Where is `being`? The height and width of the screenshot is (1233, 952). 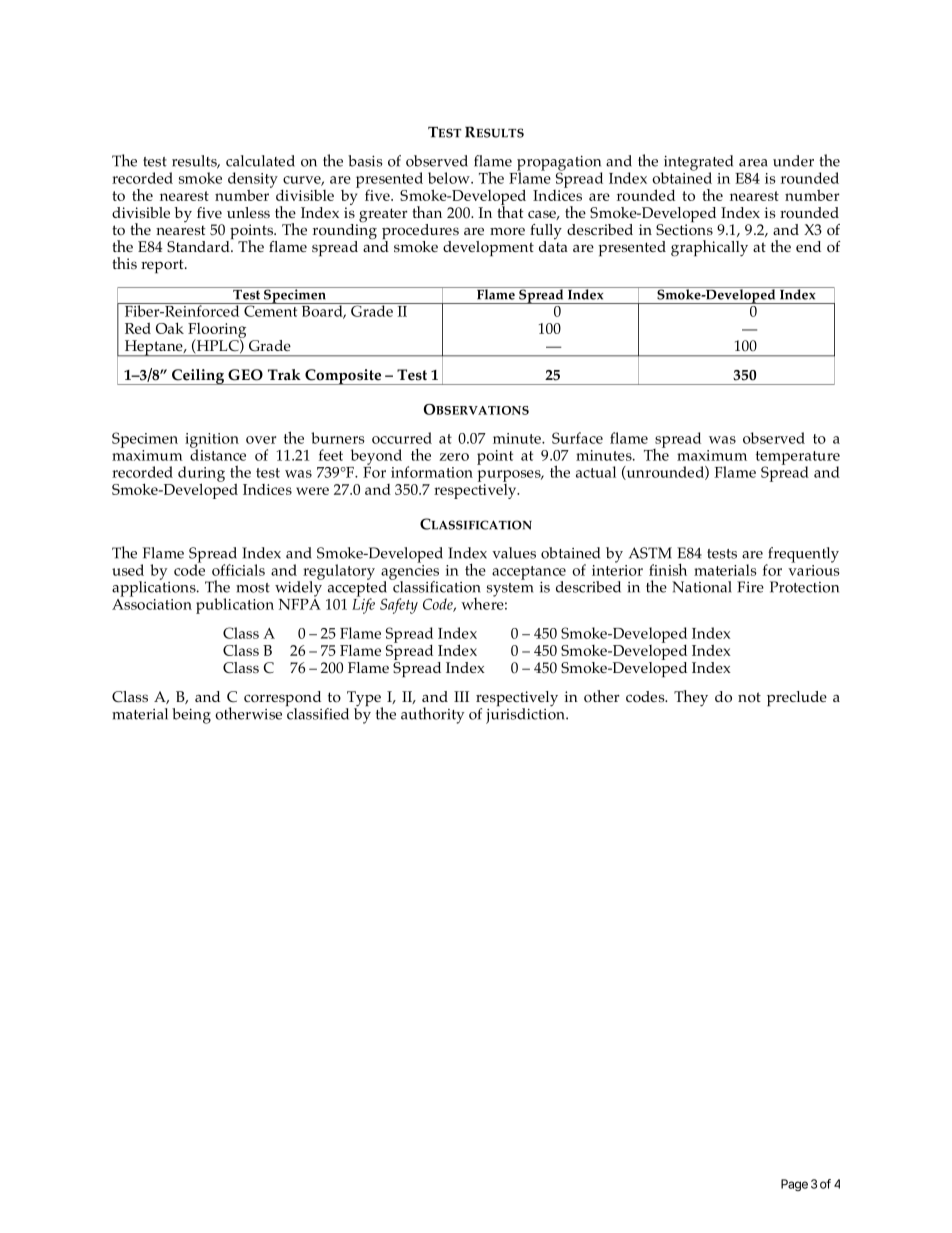 being is located at coordinates (191, 716).
